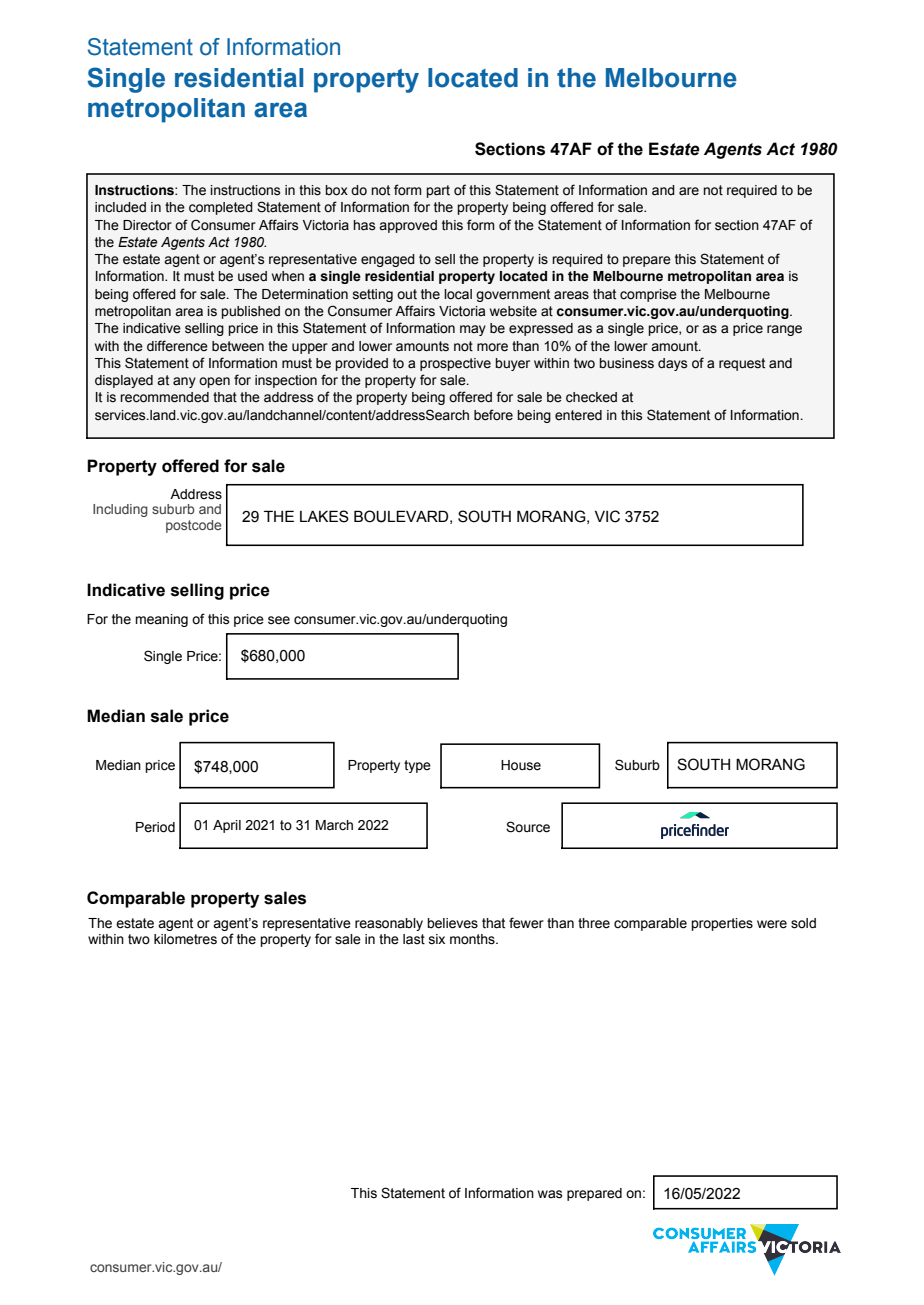 This page has height=1305, width=924. I want to click on request, so click(742, 364).
